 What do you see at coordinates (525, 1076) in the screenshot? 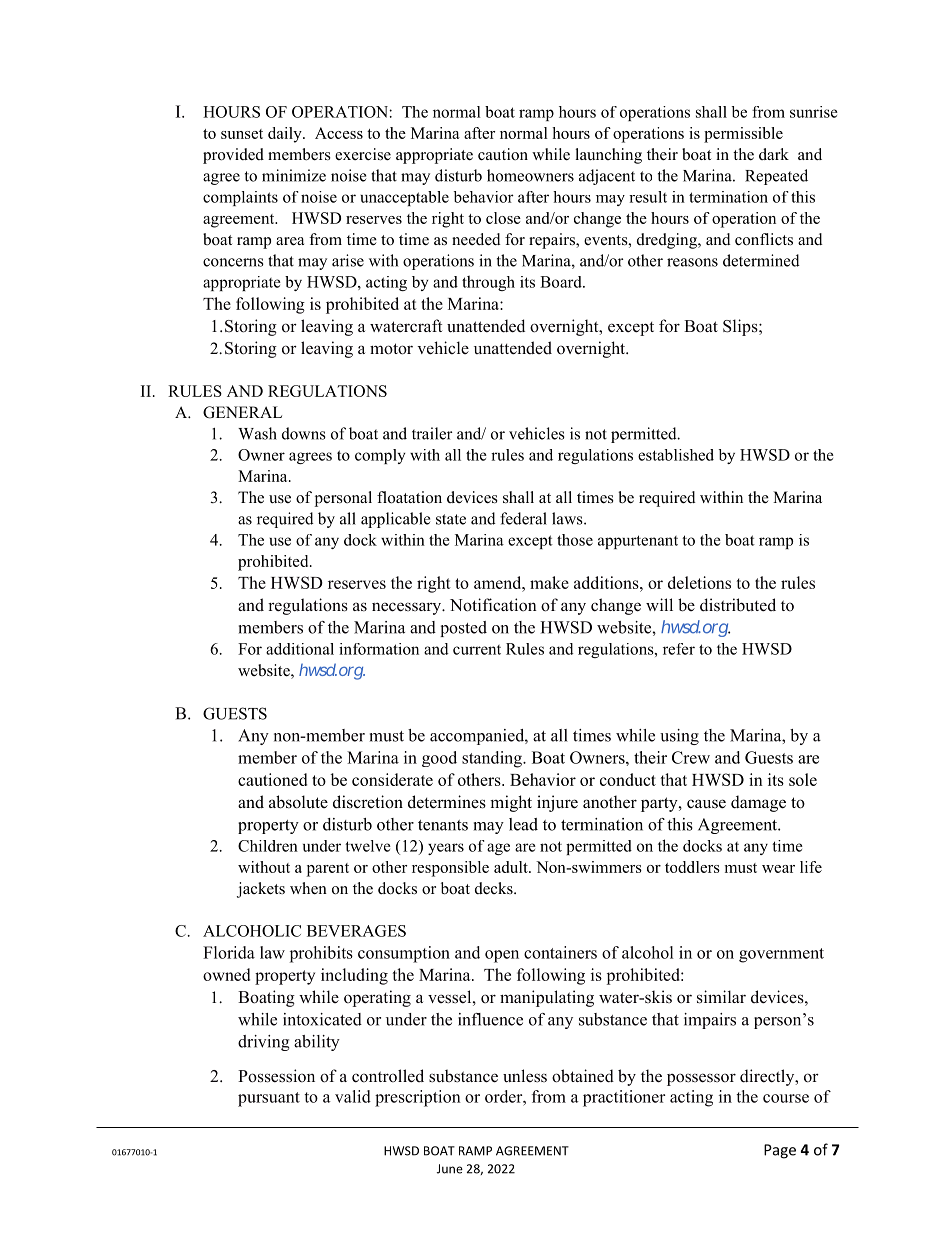
I see `unless` at bounding box center [525, 1076].
